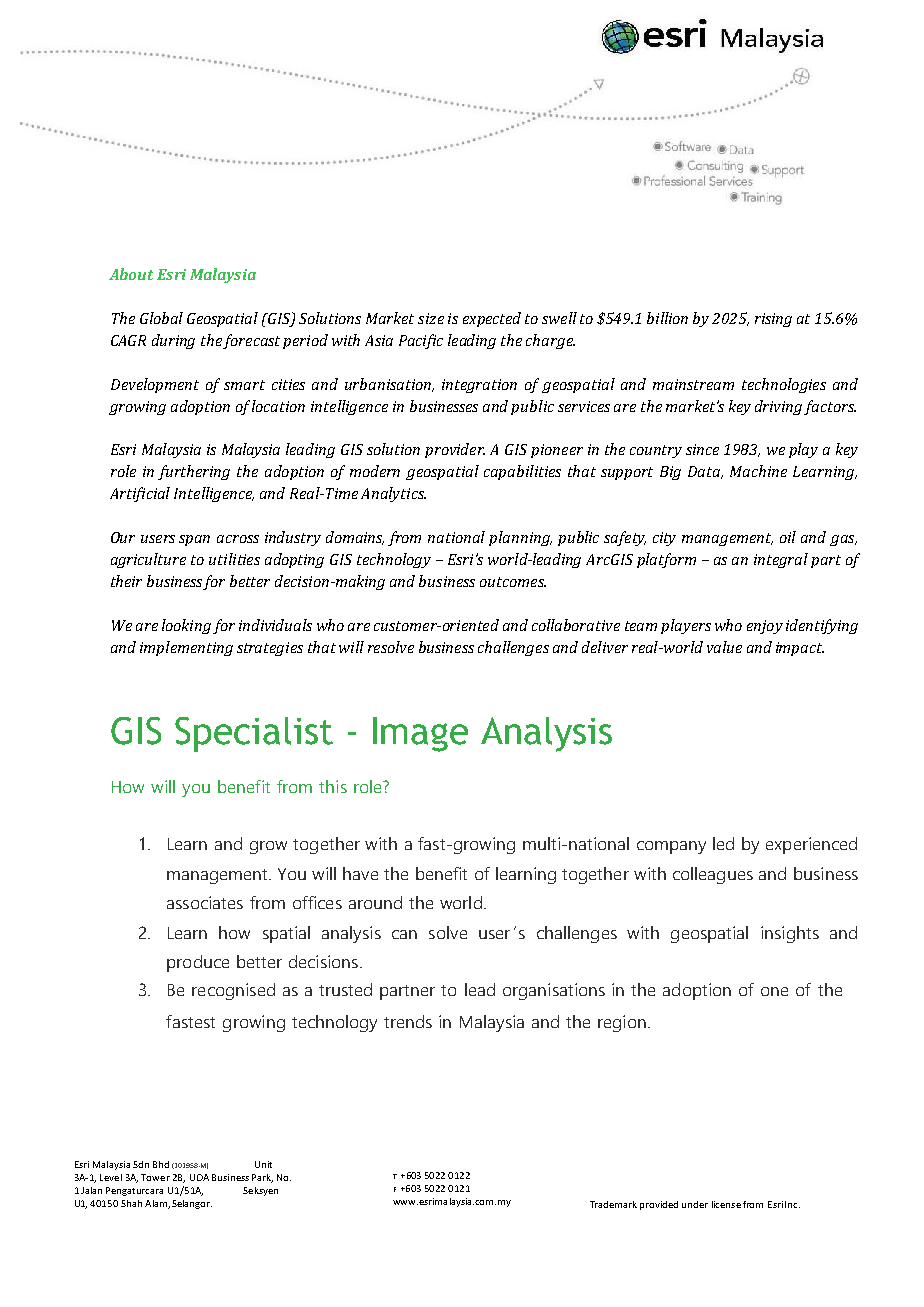  Describe the element at coordinates (773, 320) in the screenshot. I see `rising` at that location.
